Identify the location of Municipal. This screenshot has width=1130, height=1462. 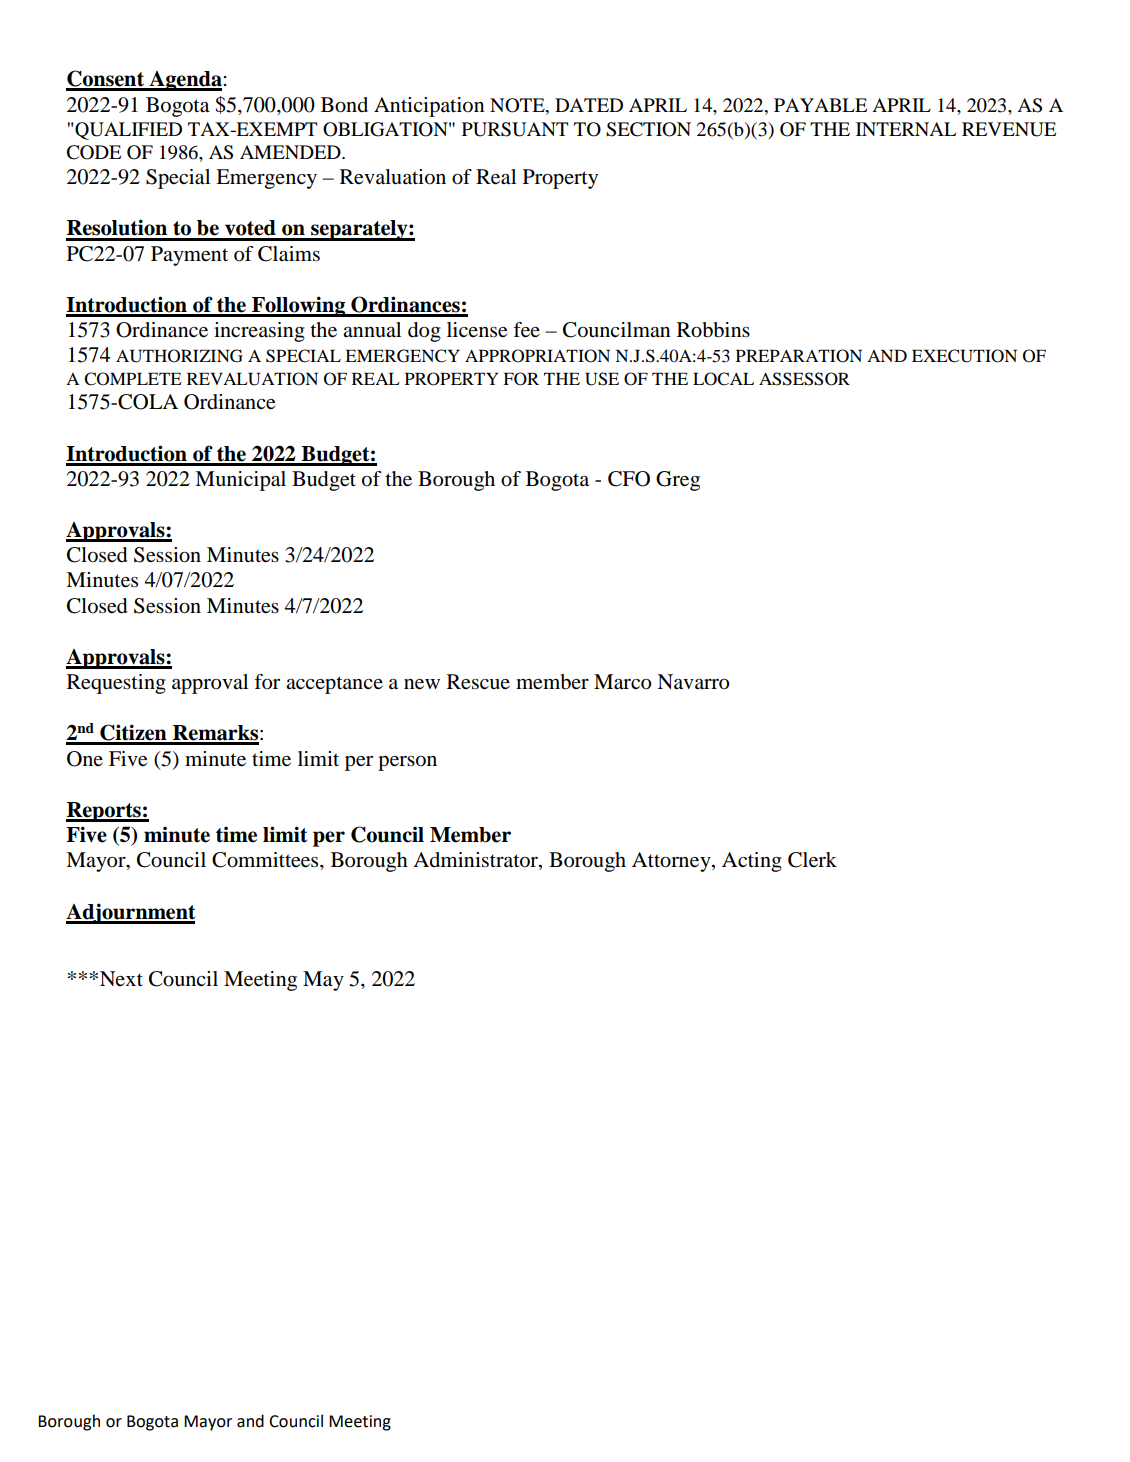
(240, 481).
